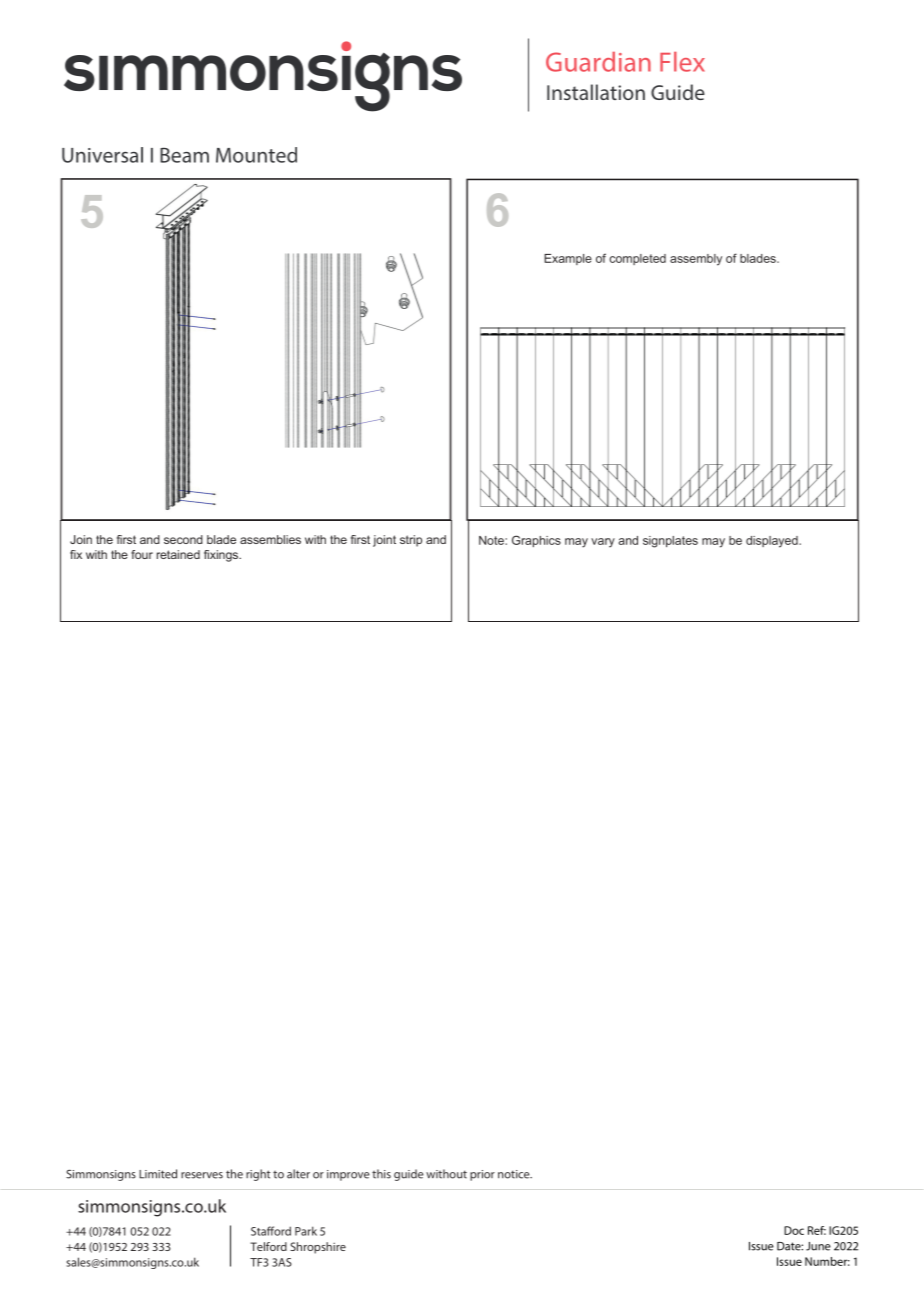 The height and width of the screenshot is (1308, 924). What do you see at coordinates (492, 540) in the screenshot?
I see `Note` at bounding box center [492, 540].
